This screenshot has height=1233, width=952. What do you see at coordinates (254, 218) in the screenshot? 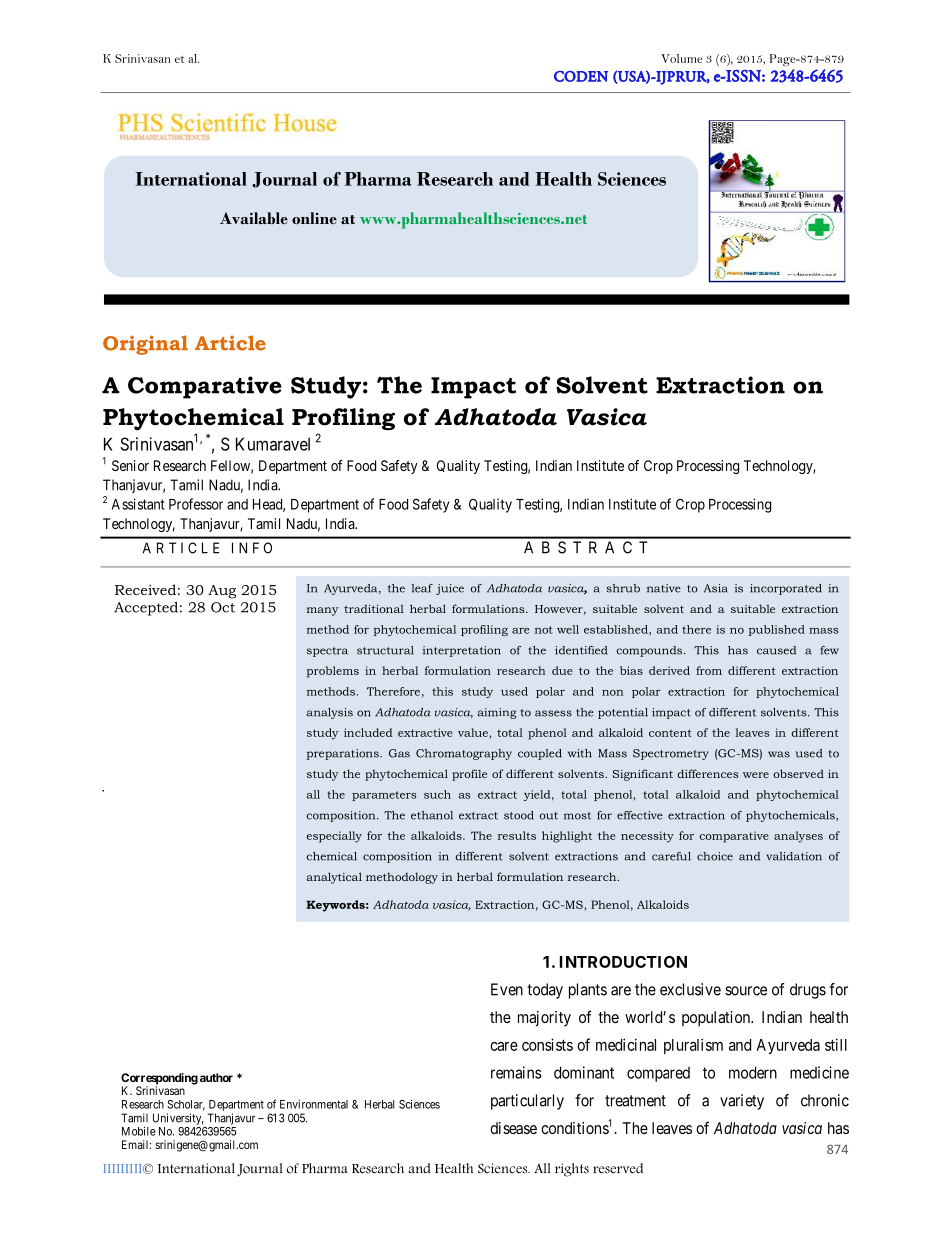
I see `Available` at bounding box center [254, 218].
